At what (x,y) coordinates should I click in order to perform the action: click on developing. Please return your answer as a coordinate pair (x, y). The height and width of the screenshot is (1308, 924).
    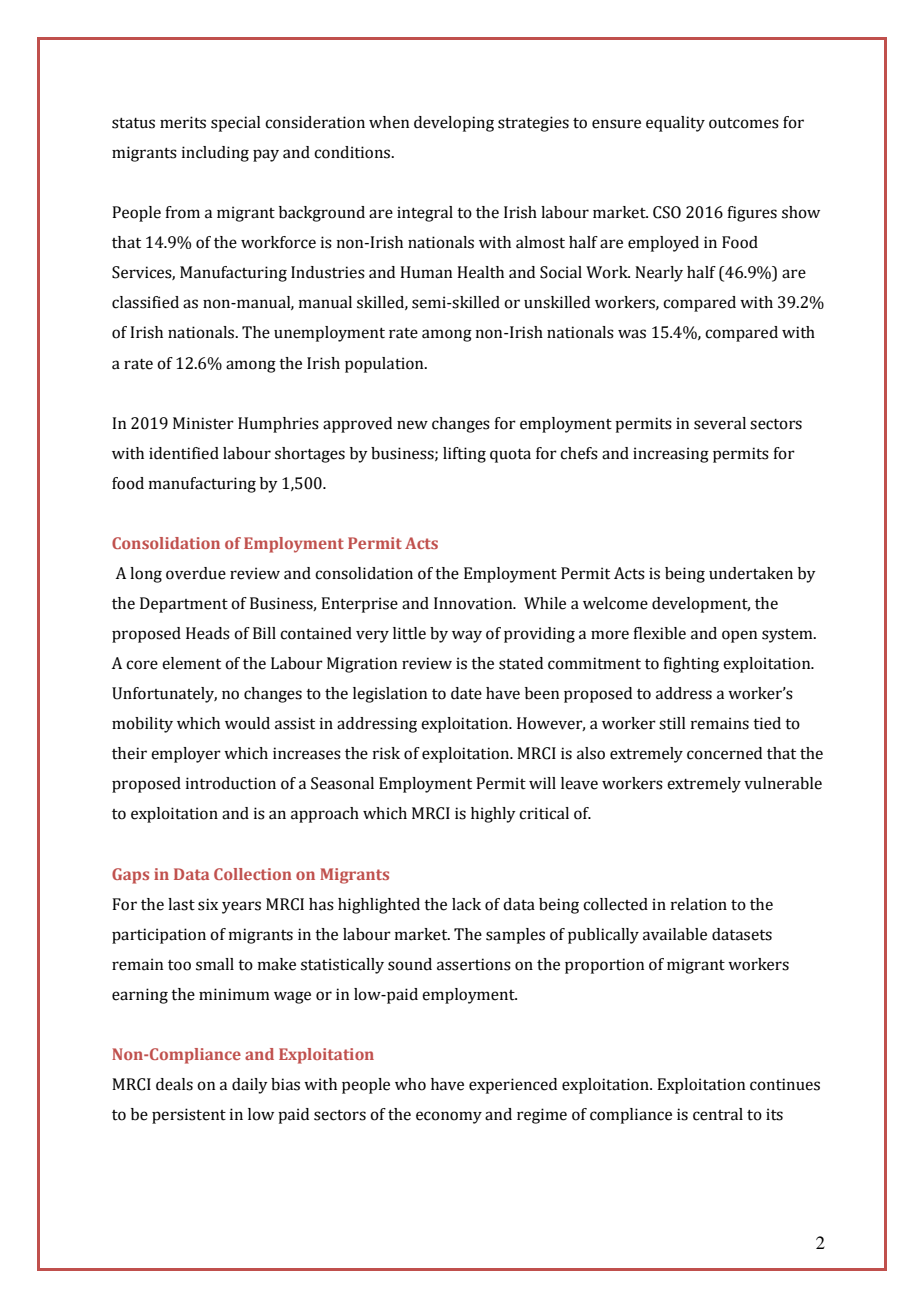
    Looking at the image, I should click on (454, 124).
